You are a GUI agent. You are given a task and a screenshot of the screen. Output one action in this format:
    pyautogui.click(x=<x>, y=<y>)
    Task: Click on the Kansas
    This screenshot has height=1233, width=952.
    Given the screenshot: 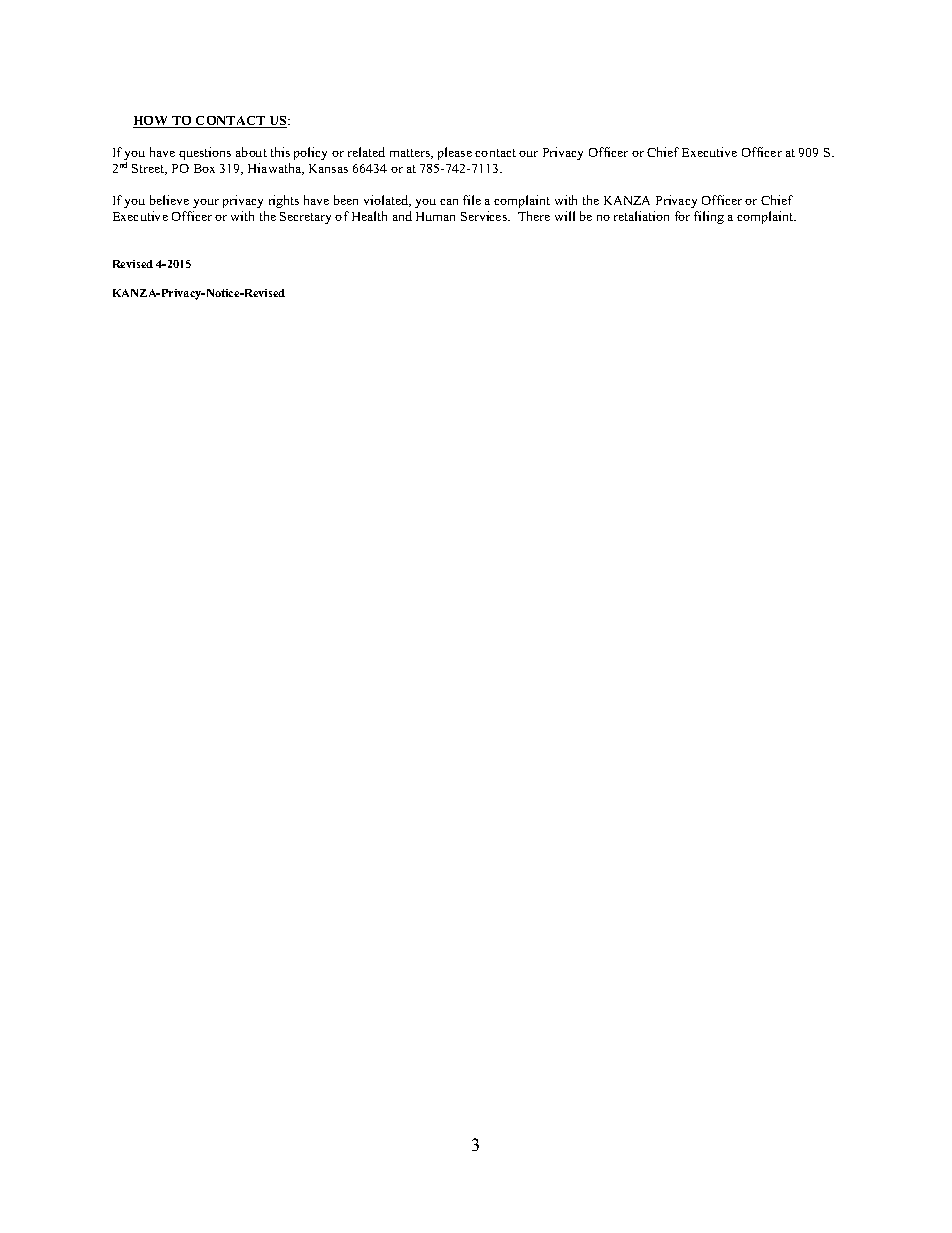 What is the action you would take?
    pyautogui.click(x=328, y=168)
